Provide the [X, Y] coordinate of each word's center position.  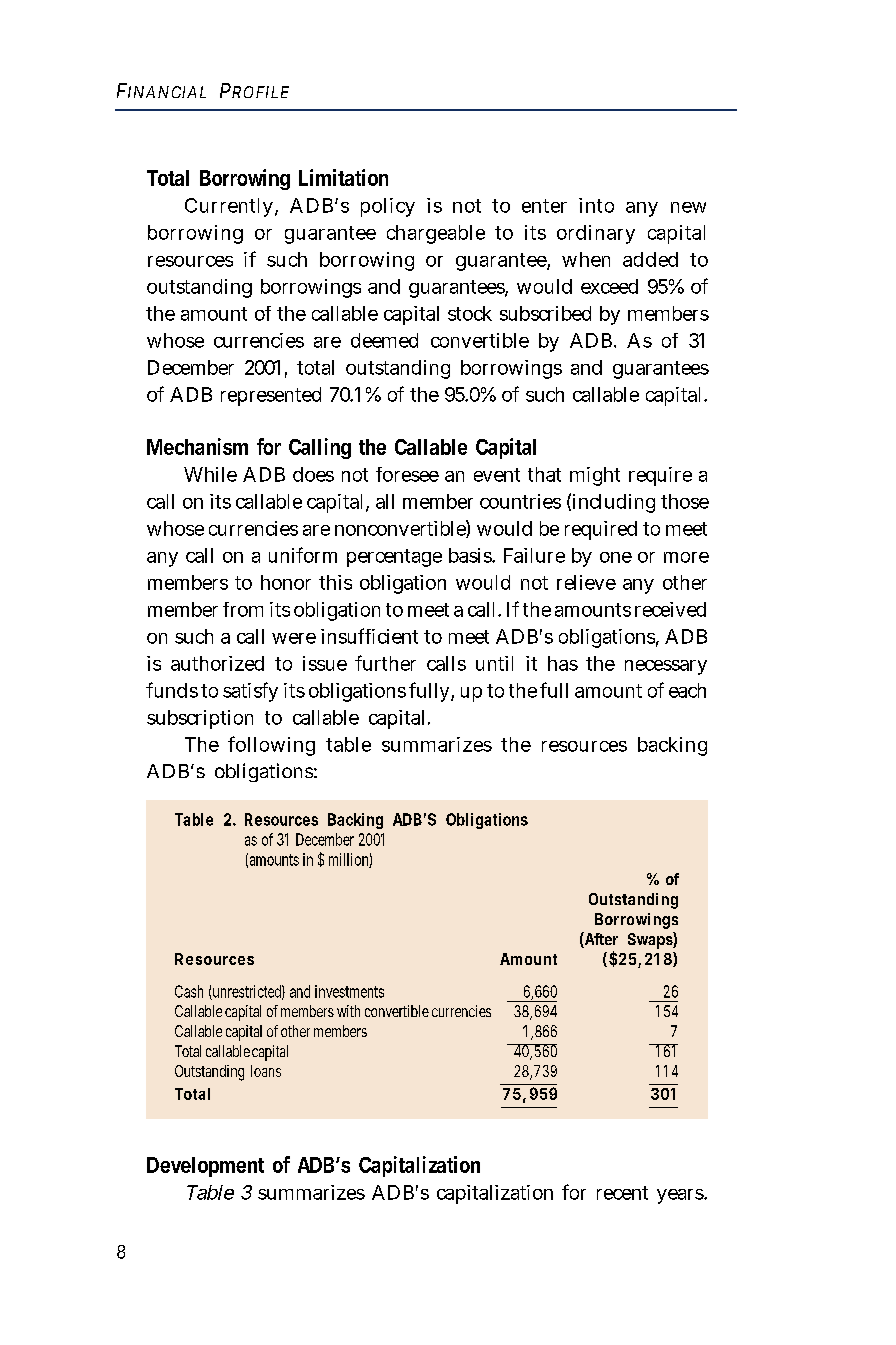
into [596, 205]
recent [622, 1193]
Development [205, 1167]
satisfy [250, 692]
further [385, 663]
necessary [666, 667]
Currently [229, 207]
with [348, 1011]
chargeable [436, 234]
